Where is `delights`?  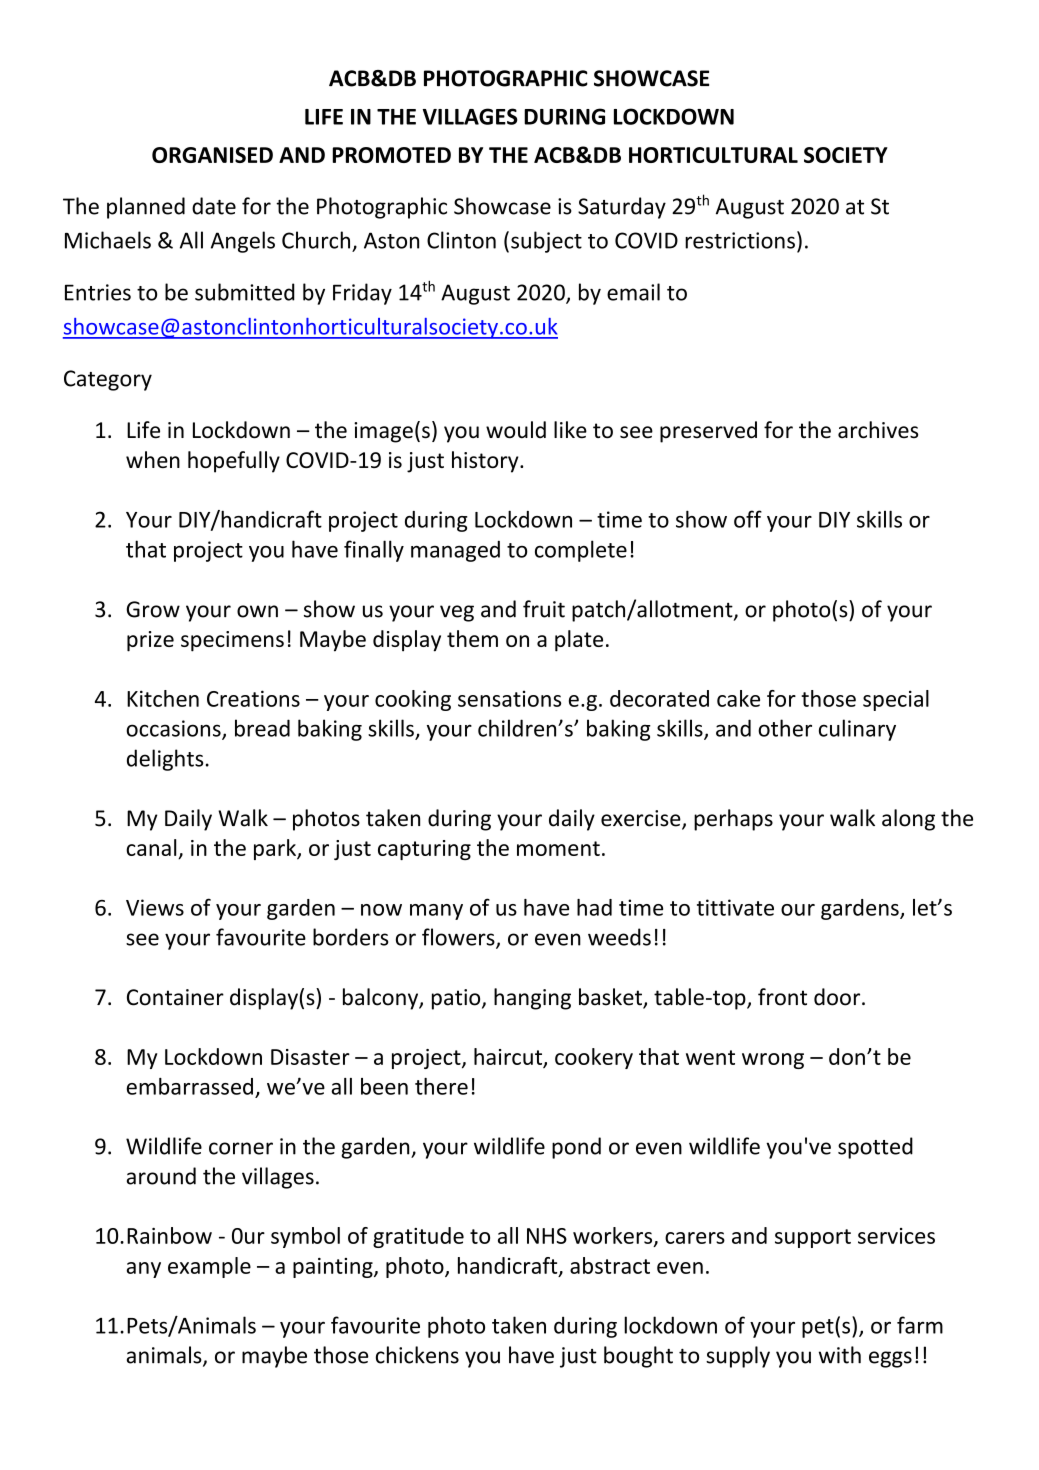
delights is located at coordinates (165, 760).
